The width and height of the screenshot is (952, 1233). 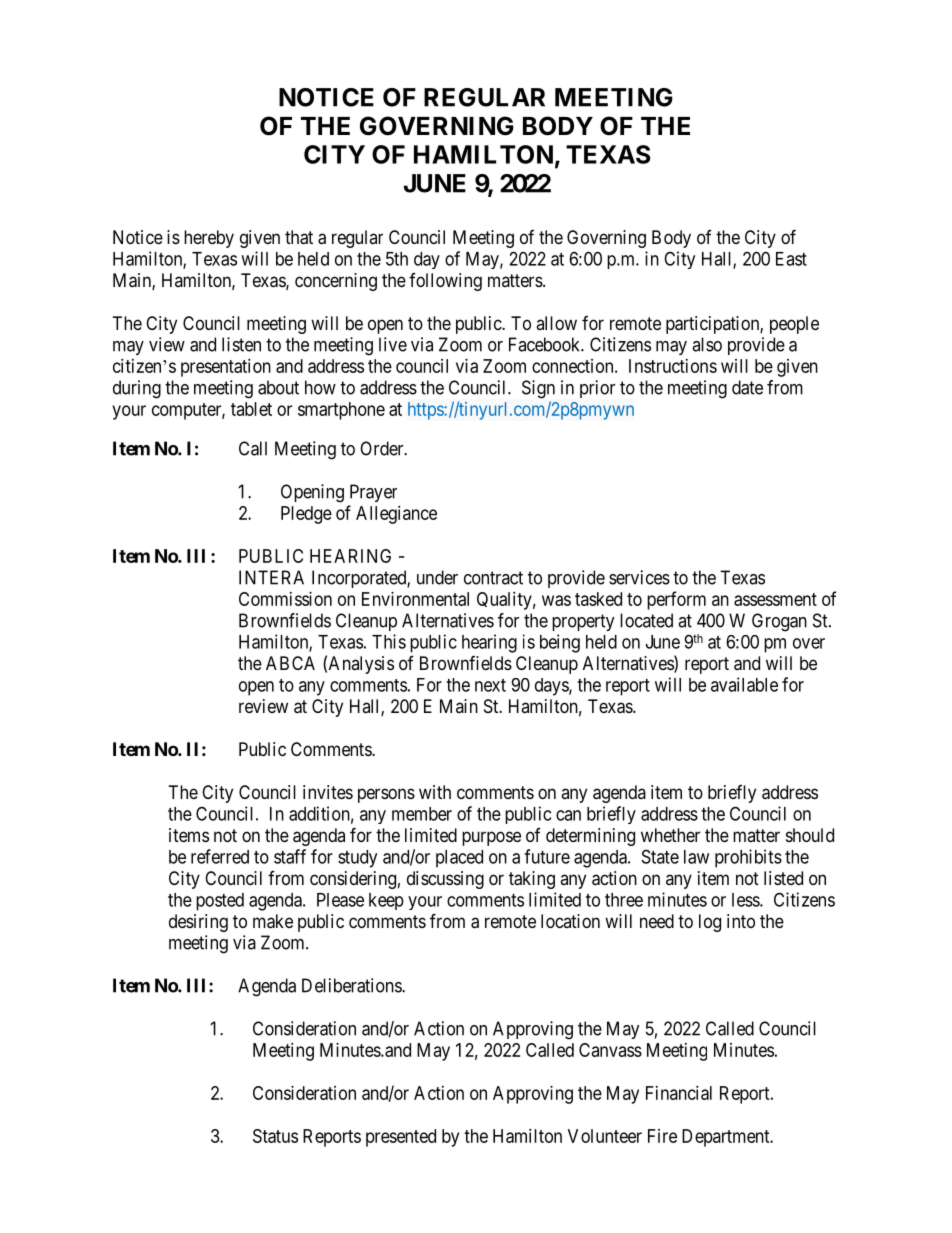 I want to click on following, so click(x=445, y=282).
